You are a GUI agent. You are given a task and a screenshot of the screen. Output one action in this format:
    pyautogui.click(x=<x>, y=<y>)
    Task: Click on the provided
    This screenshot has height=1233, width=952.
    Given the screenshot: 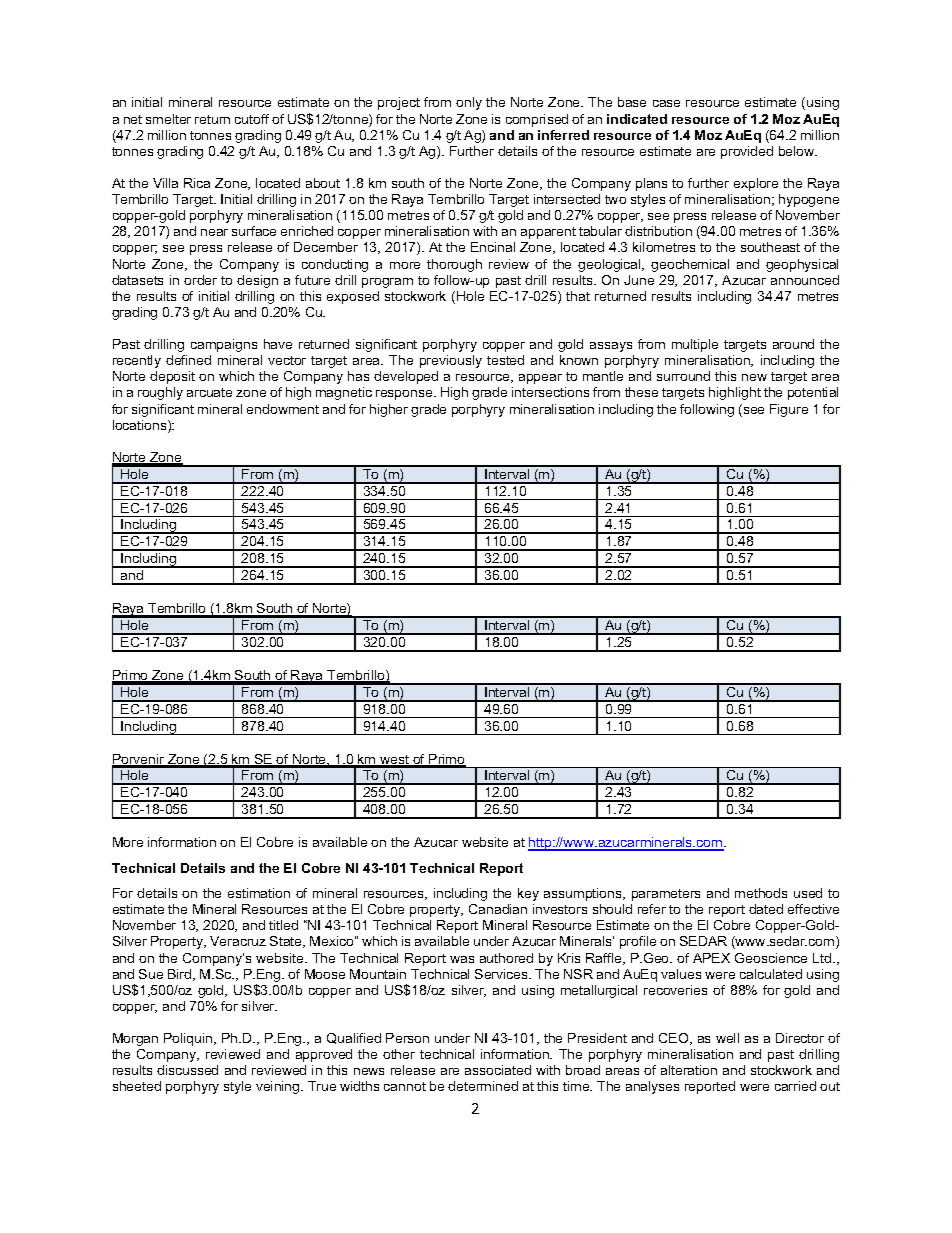 What is the action you would take?
    pyautogui.click(x=747, y=152)
